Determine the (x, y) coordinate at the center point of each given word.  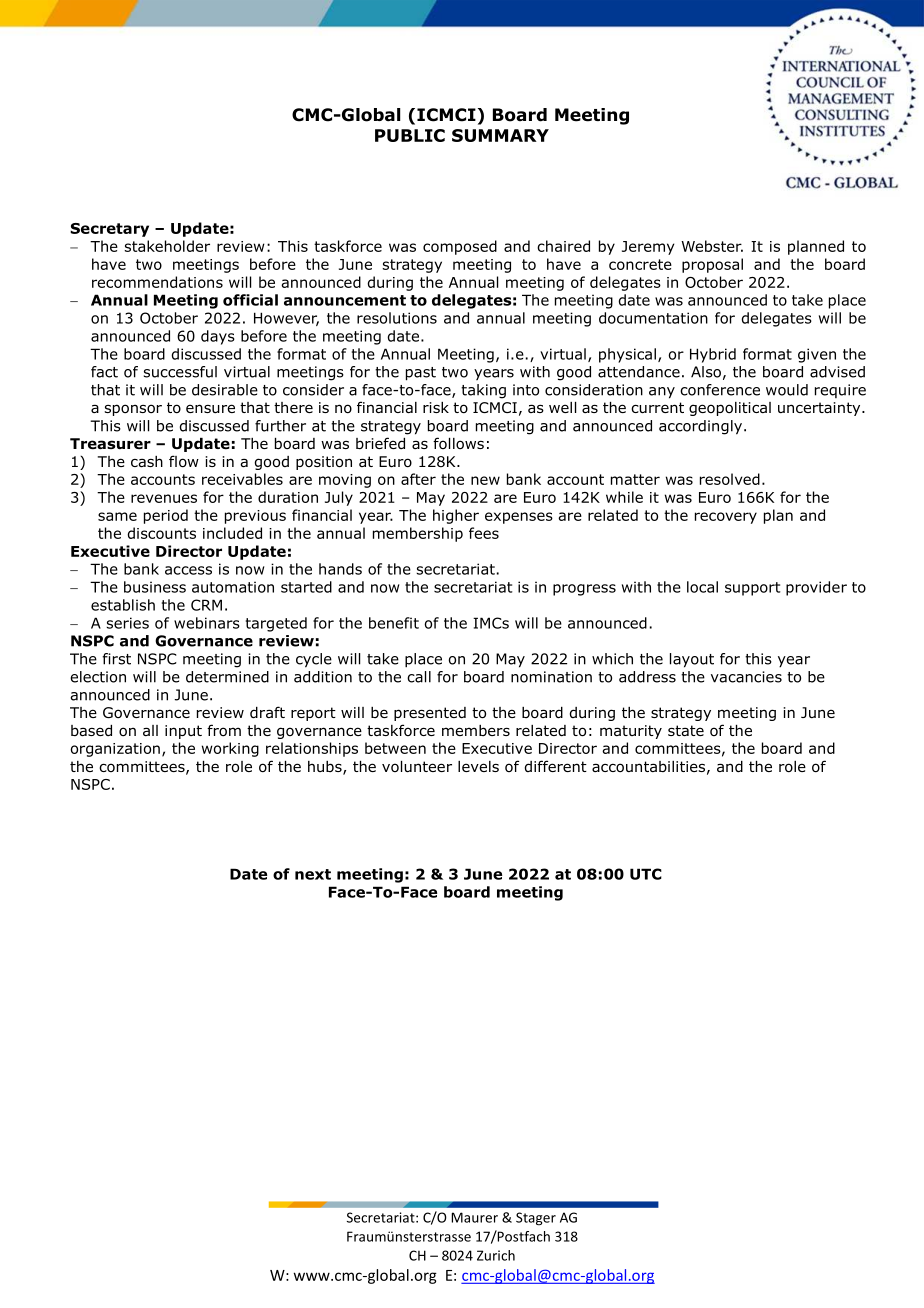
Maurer (474, 1217)
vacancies (746, 677)
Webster (712, 246)
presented (430, 714)
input (183, 732)
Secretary (109, 230)
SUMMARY (500, 135)
